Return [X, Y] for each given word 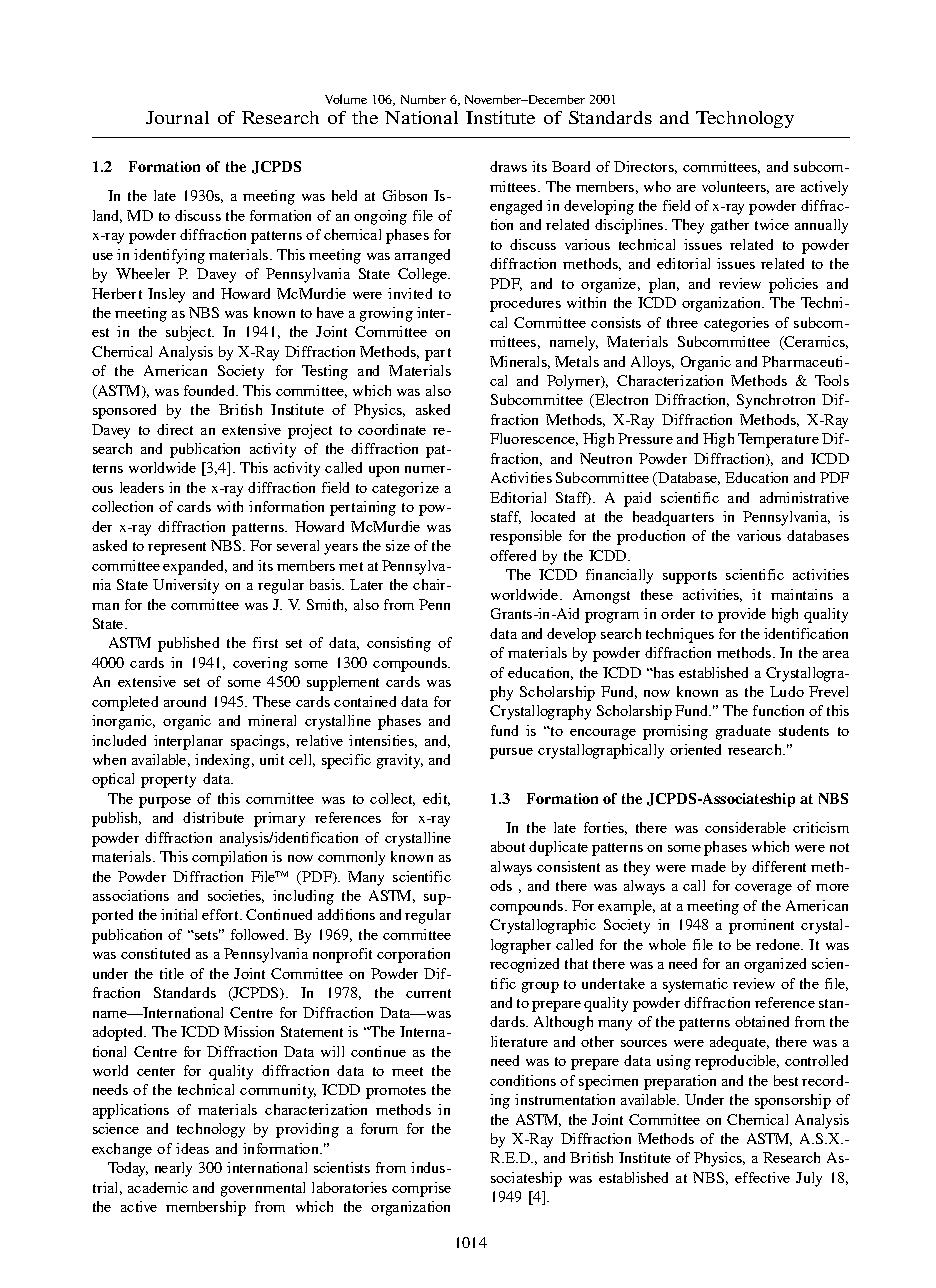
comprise [421, 1189]
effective [762, 1177]
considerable [745, 827]
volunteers [735, 187]
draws [508, 166]
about [508, 846]
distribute [213, 817]
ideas [192, 1148]
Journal [177, 117]
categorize [405, 489]
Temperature [778, 440]
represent [177, 548]
